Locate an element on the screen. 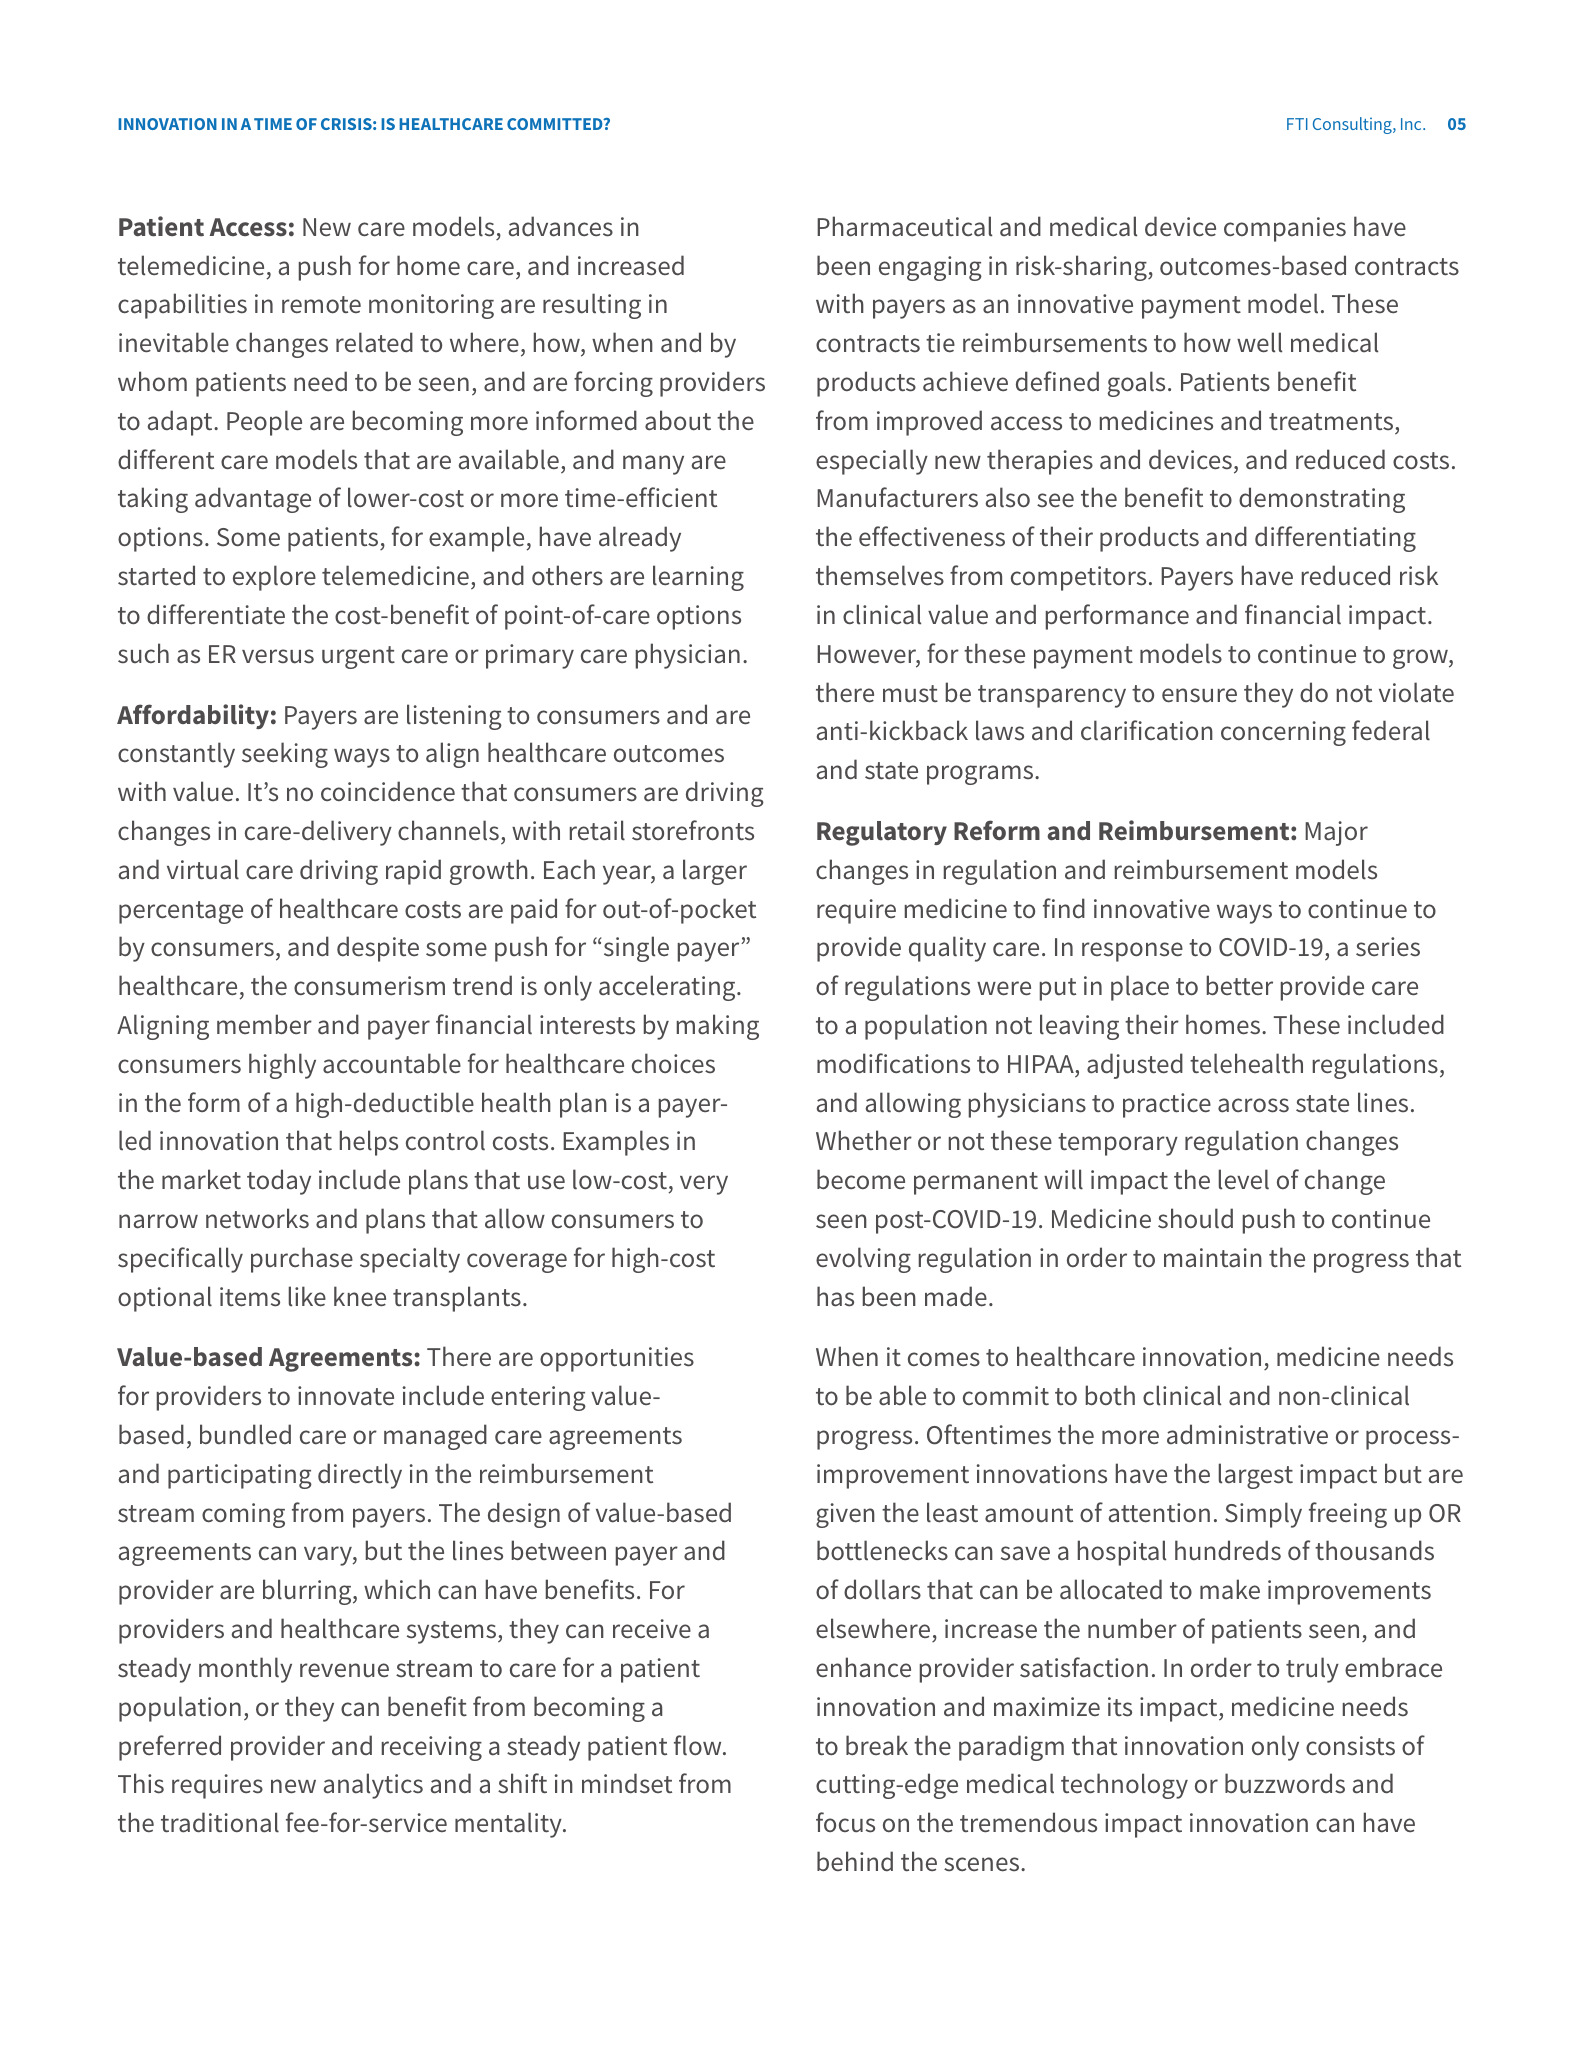 The image size is (1584, 2049). traditional is located at coordinates (220, 1822).
